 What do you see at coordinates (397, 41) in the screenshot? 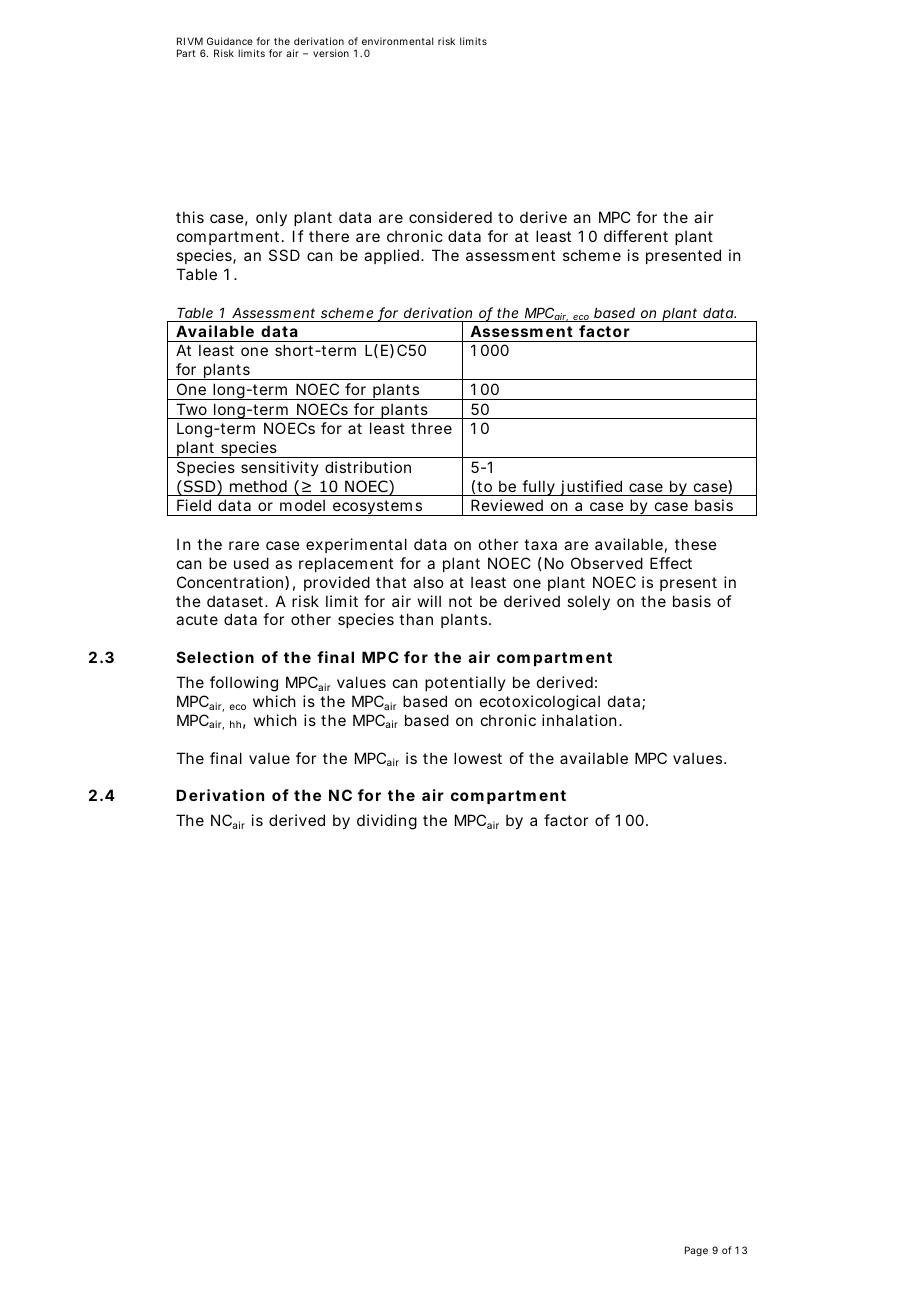
I see `environmental` at bounding box center [397, 41].
